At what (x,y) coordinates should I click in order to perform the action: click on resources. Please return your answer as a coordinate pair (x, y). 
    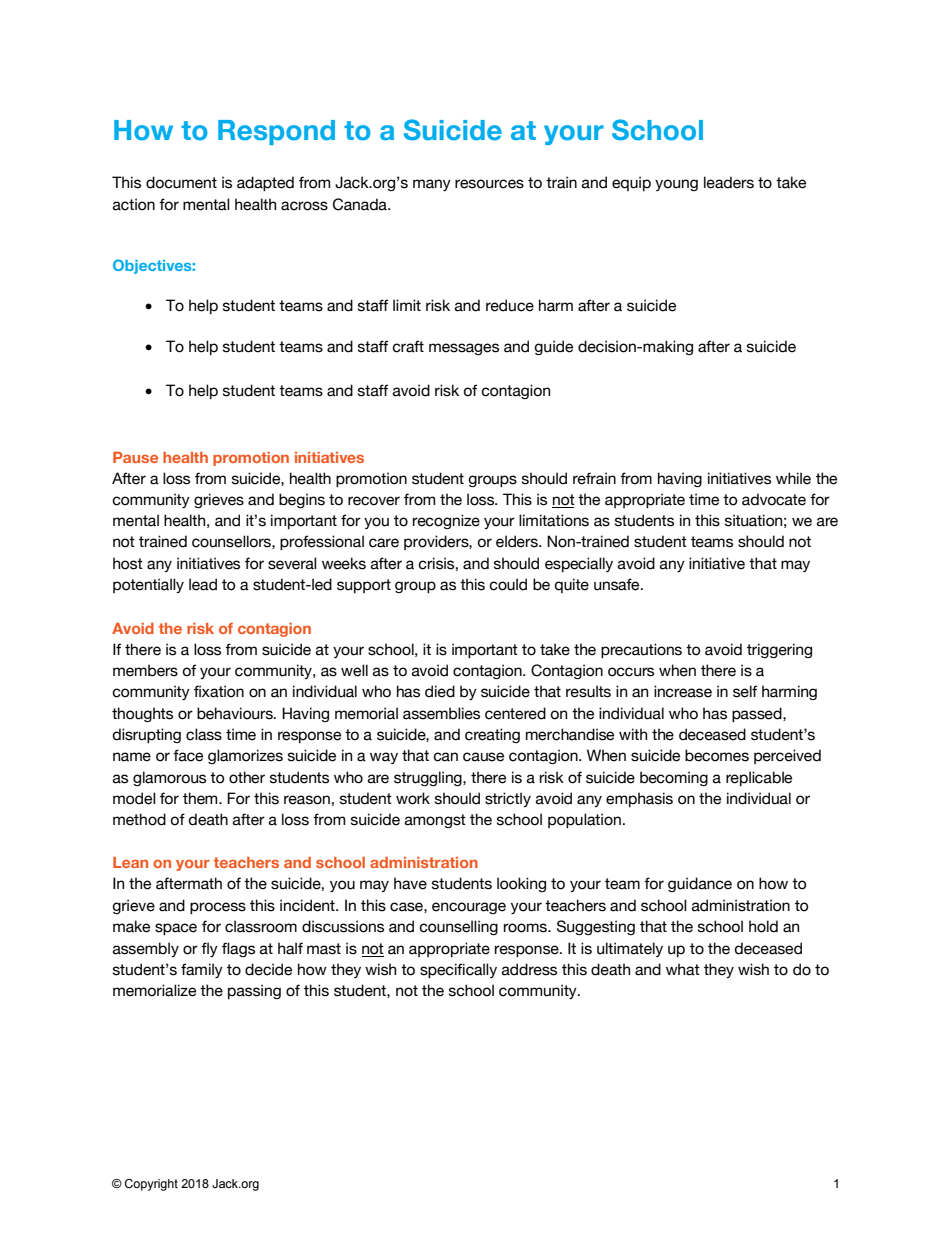
    Looking at the image, I should click on (489, 184).
